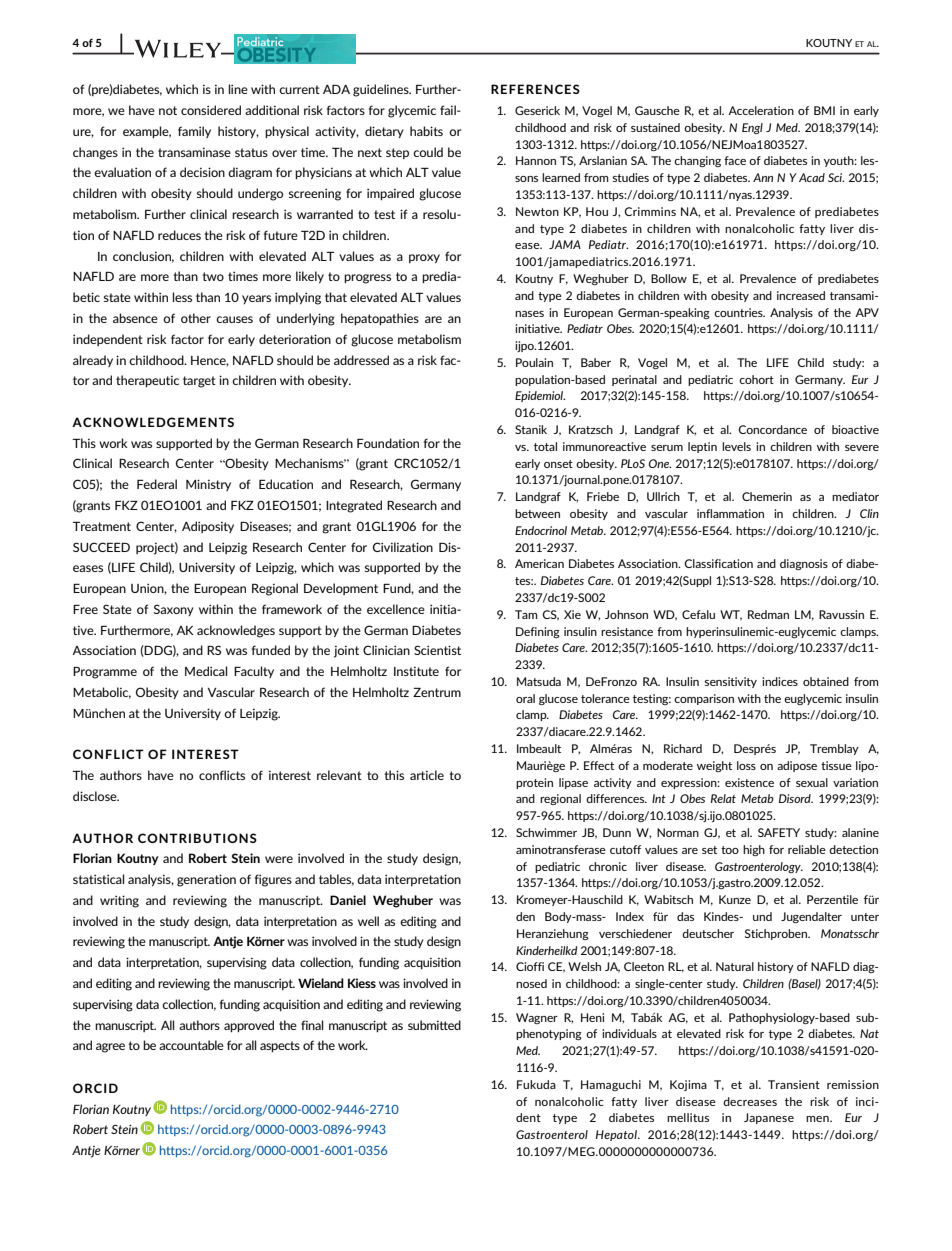  I want to click on proxy, so click(424, 258).
